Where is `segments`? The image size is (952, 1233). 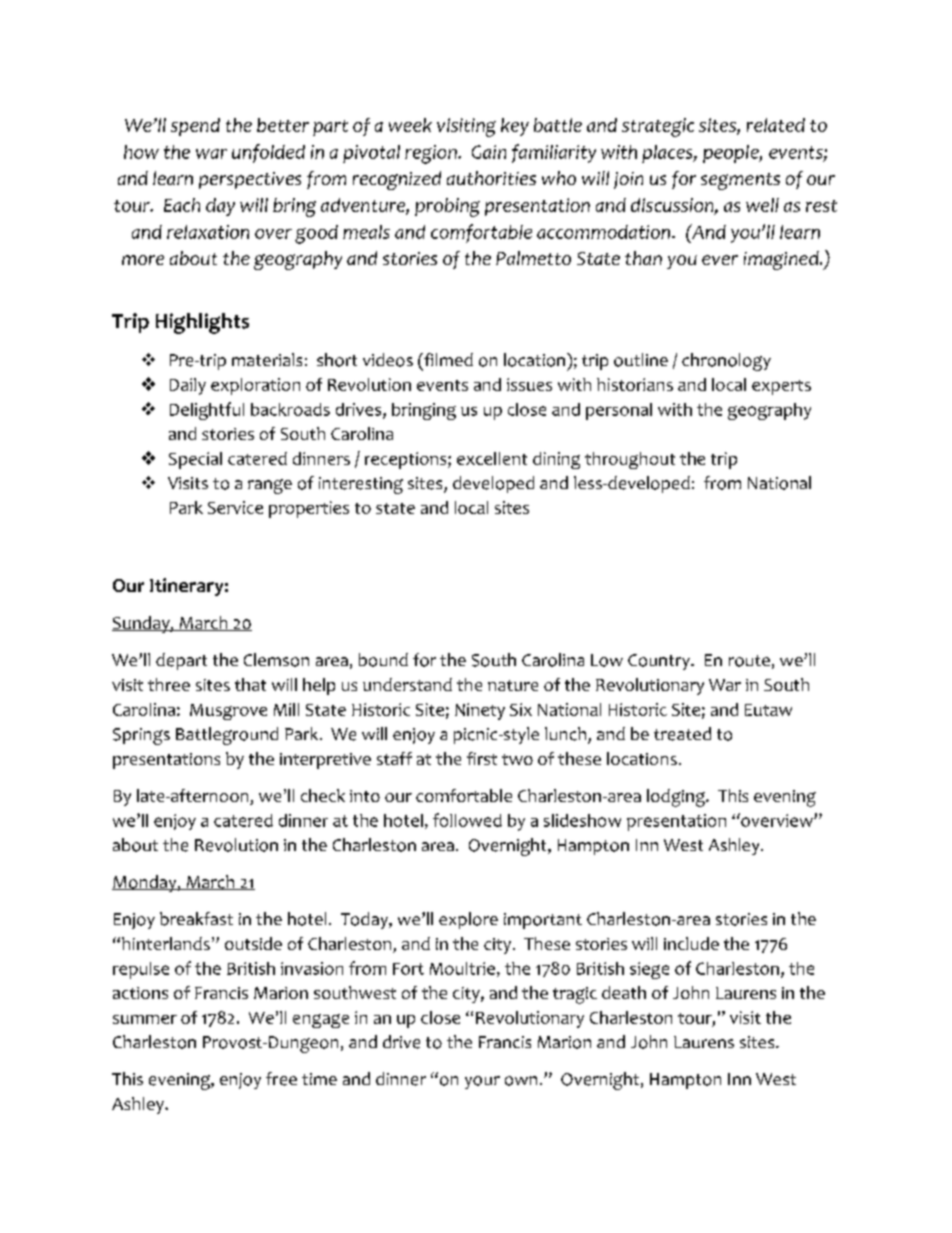 segments is located at coordinates (740, 181).
